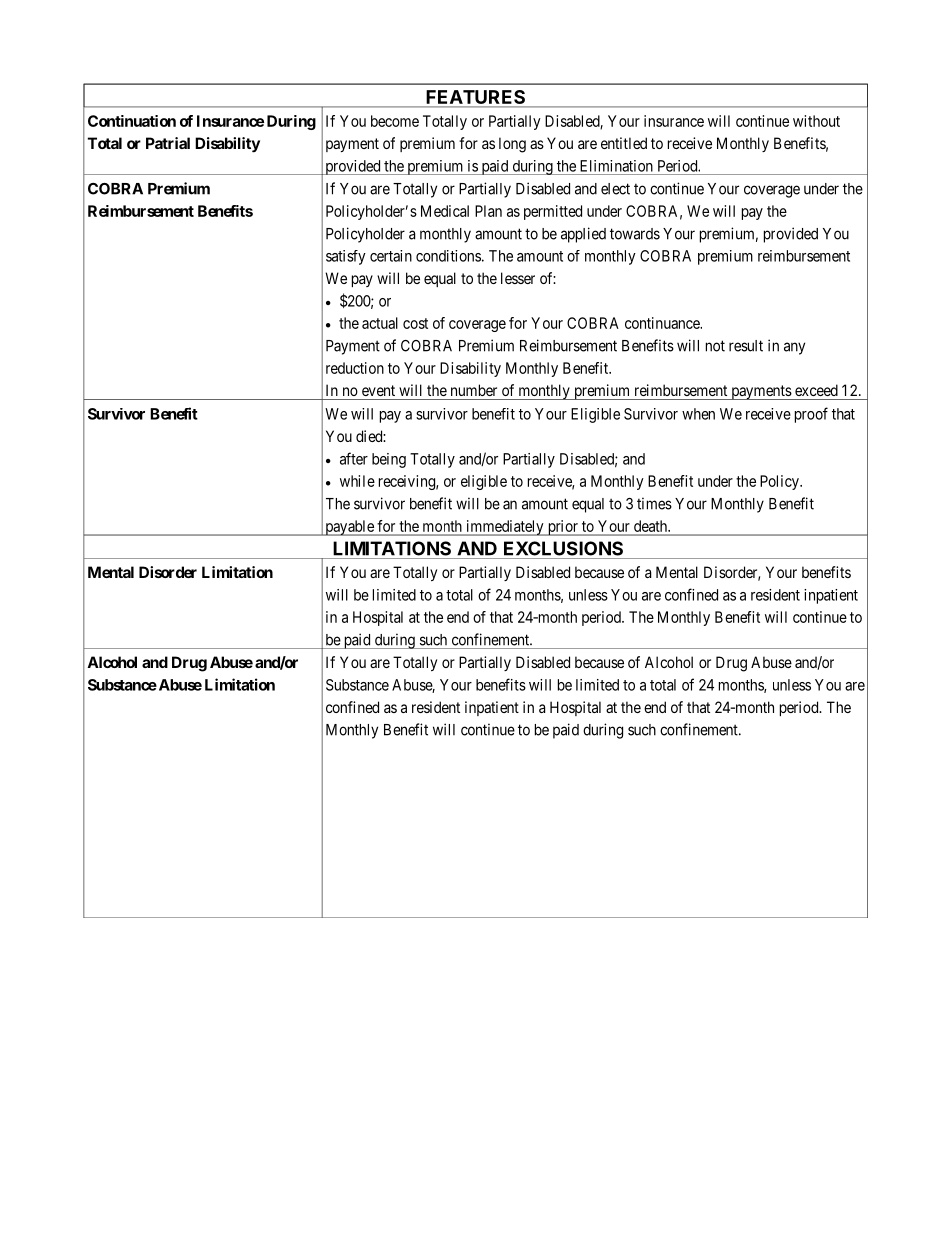  I want to click on death, so click(652, 526).
